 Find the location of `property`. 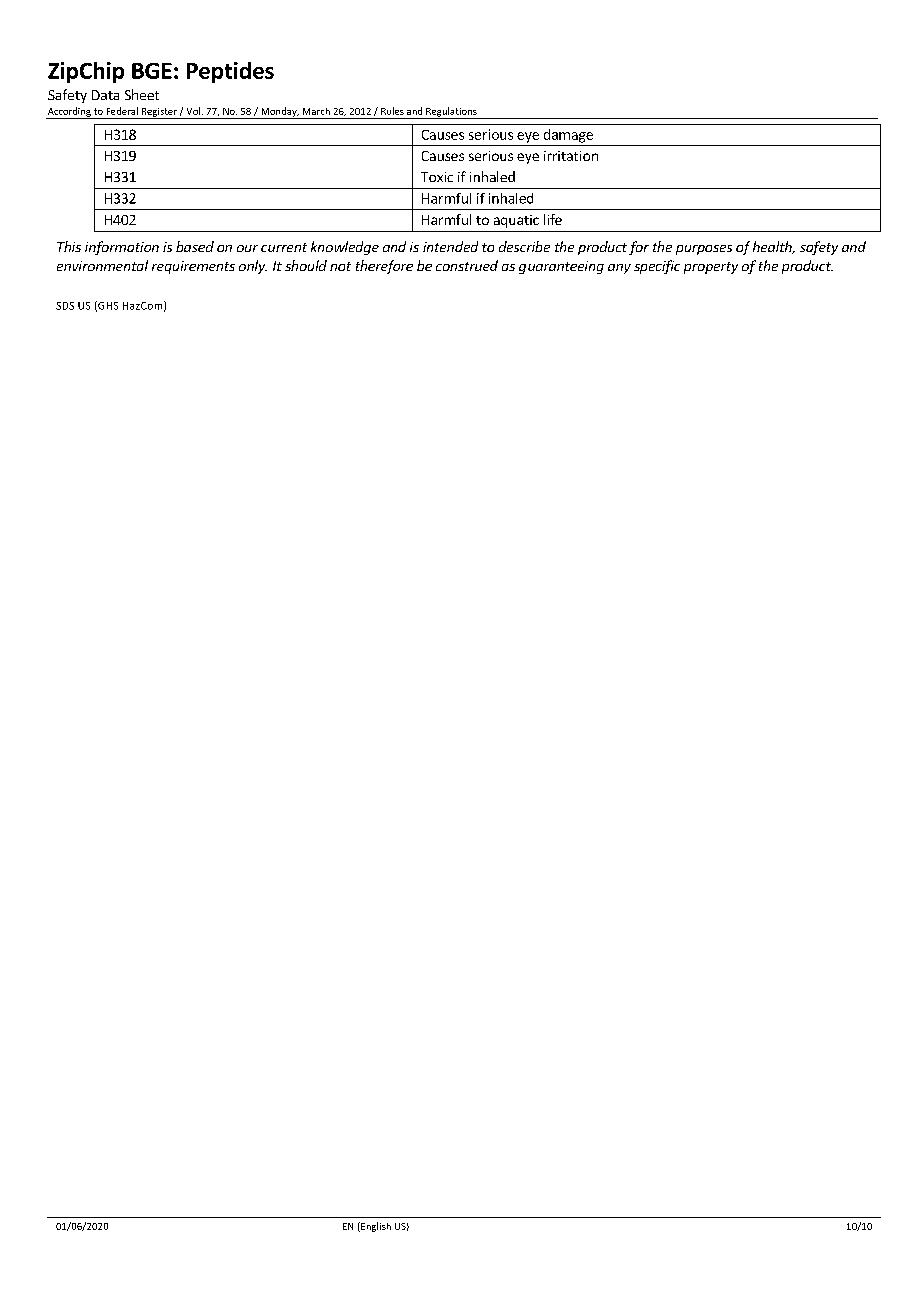

property is located at coordinates (711, 268).
